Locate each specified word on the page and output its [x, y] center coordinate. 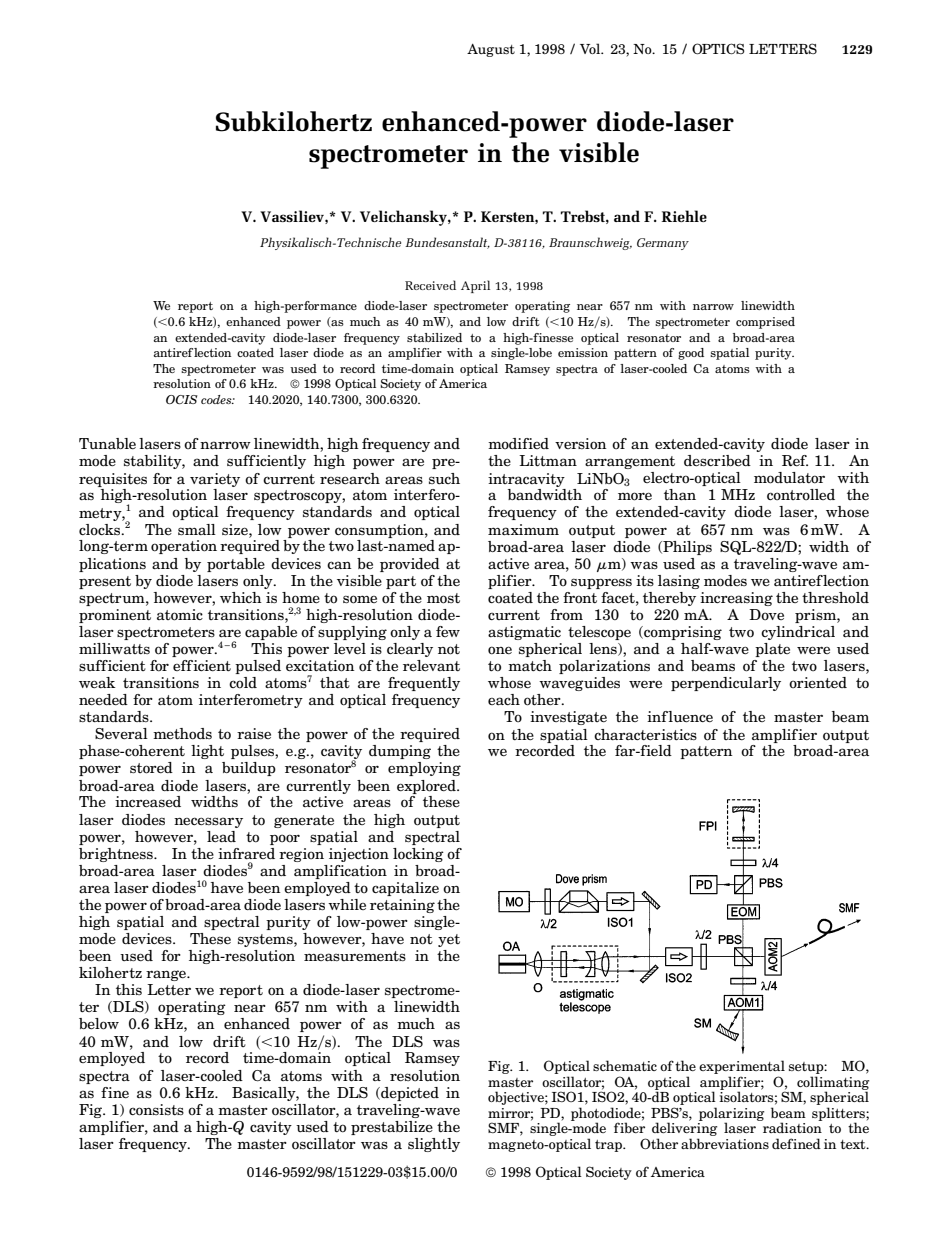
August [491, 50]
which [241, 597]
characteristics [645, 735]
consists [156, 1110]
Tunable [107, 443]
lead [221, 836]
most [443, 598]
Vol [591, 48]
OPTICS [718, 48]
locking [418, 855]
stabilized [434, 337]
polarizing [731, 1115]
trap [609, 1146]
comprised [765, 323]
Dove [766, 614]
